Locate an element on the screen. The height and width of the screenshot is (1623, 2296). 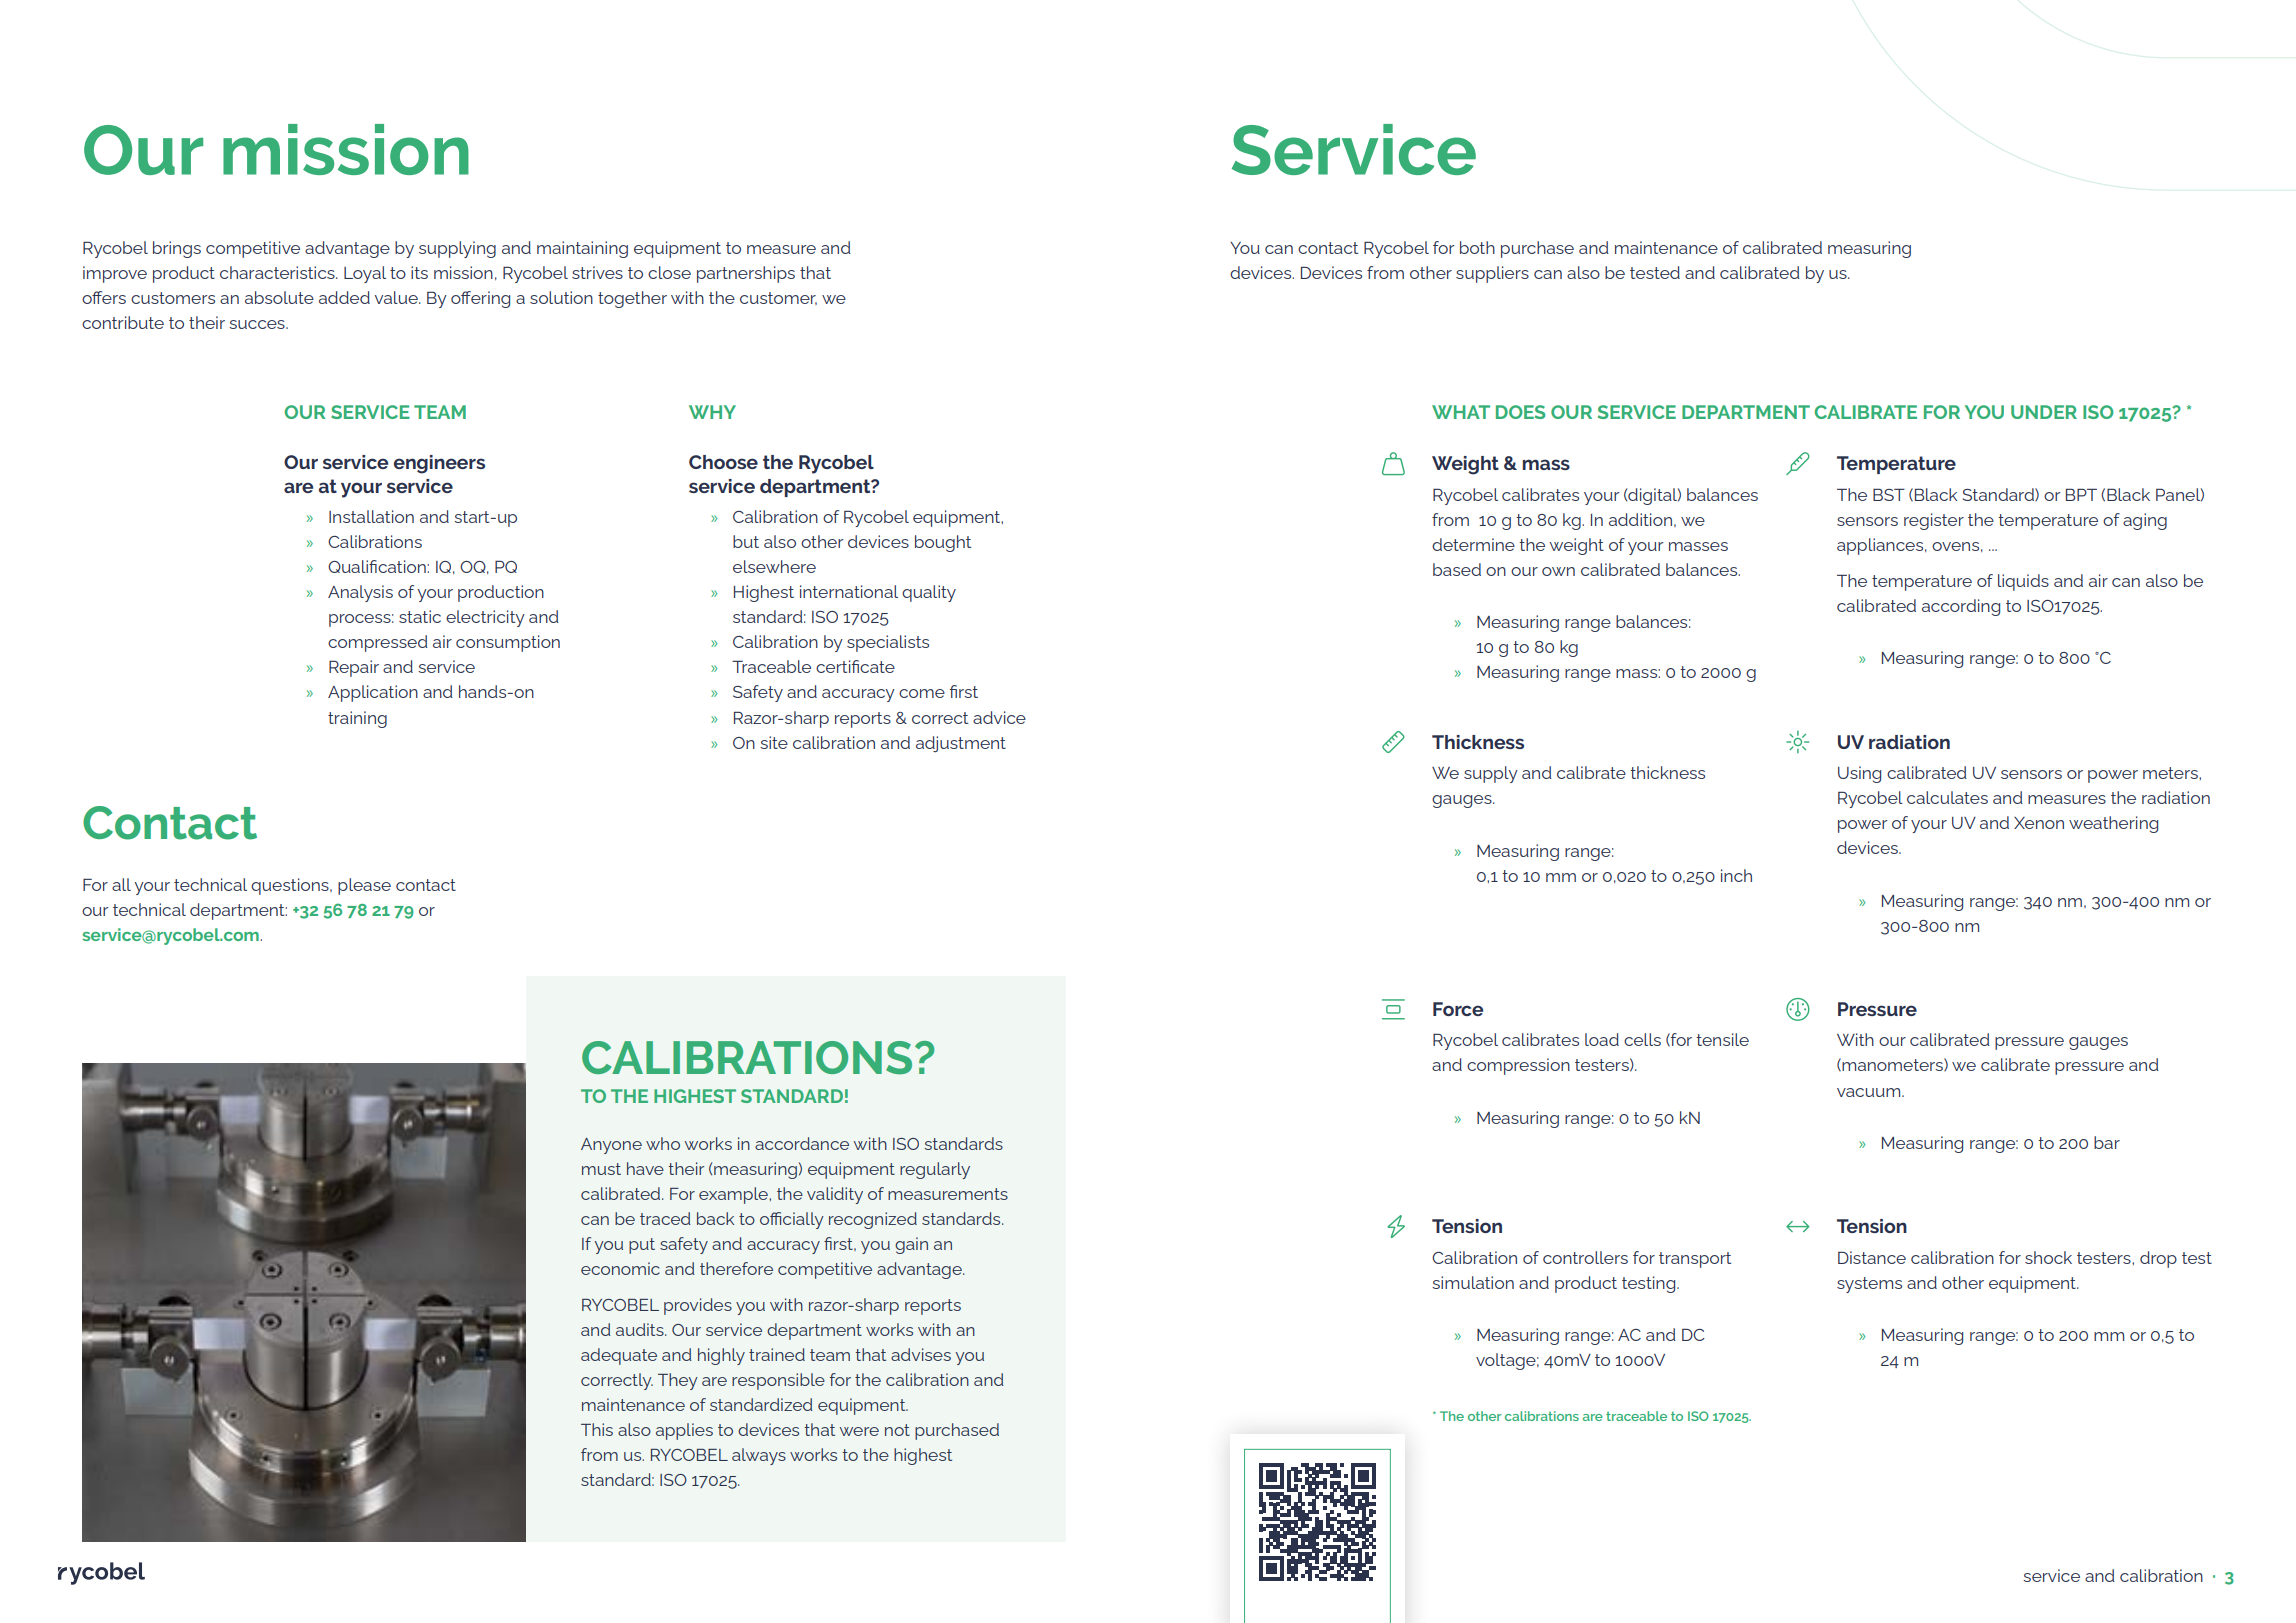
suppliers is located at coordinates (1492, 274).
